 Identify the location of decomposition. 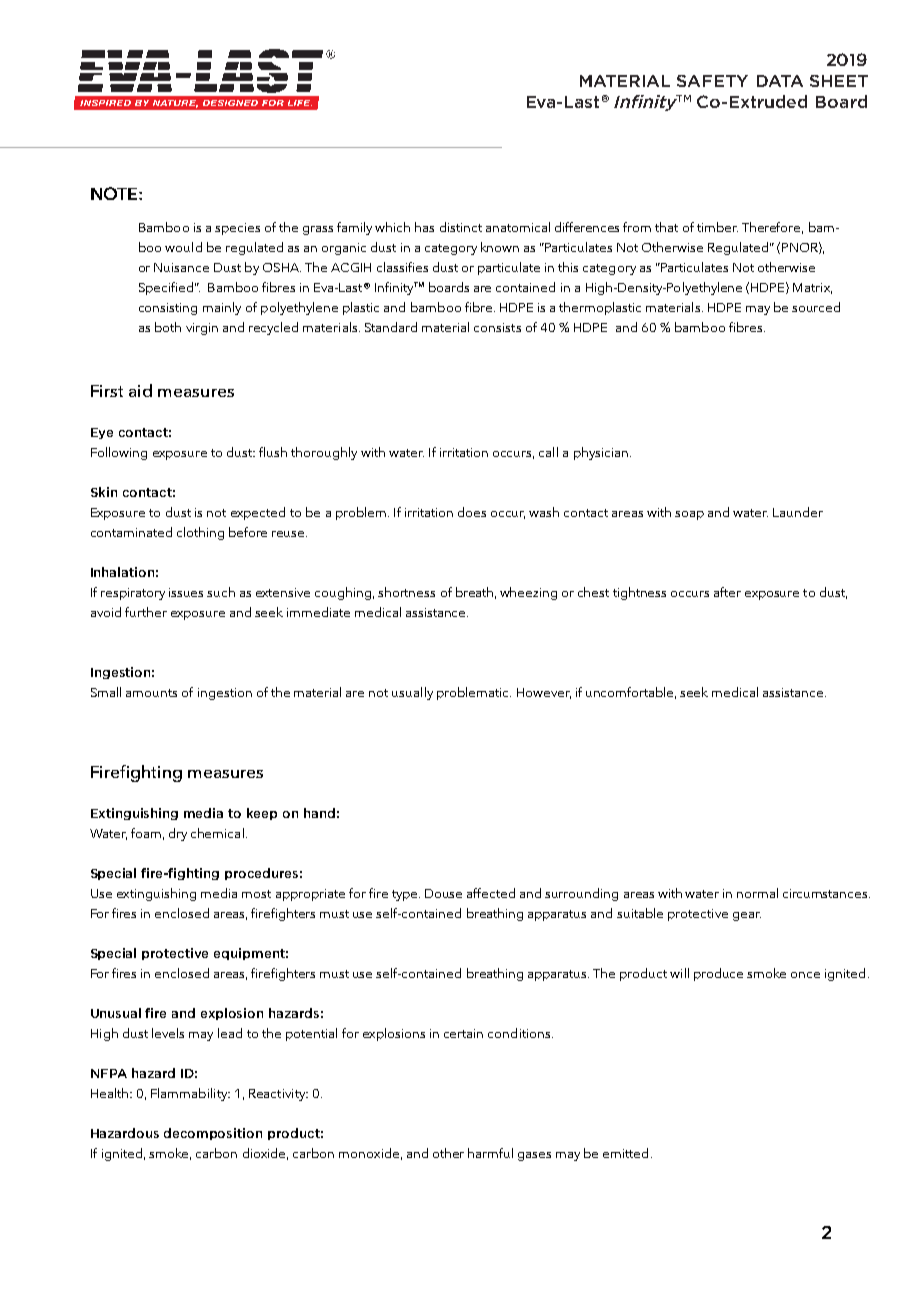
(213, 1134).
